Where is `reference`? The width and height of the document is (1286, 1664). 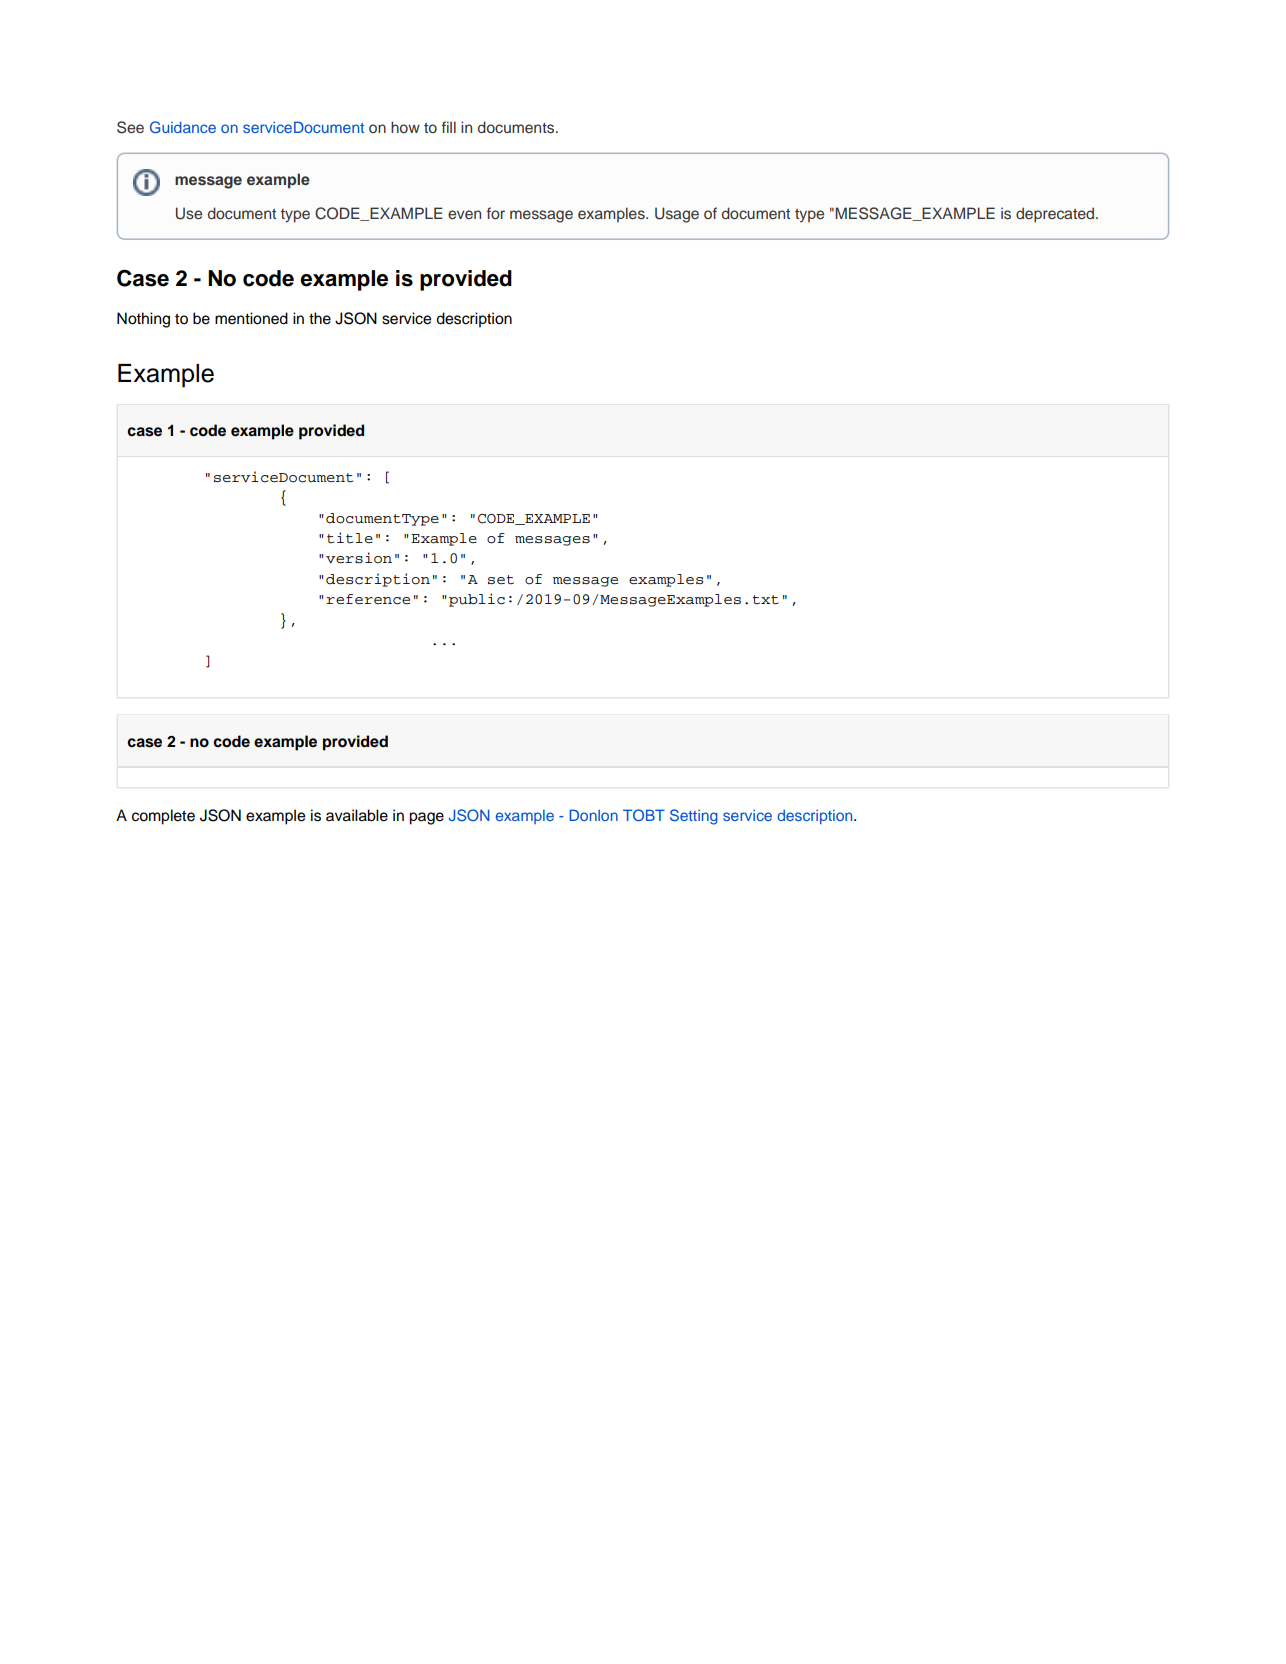 reference is located at coordinates (368, 599).
